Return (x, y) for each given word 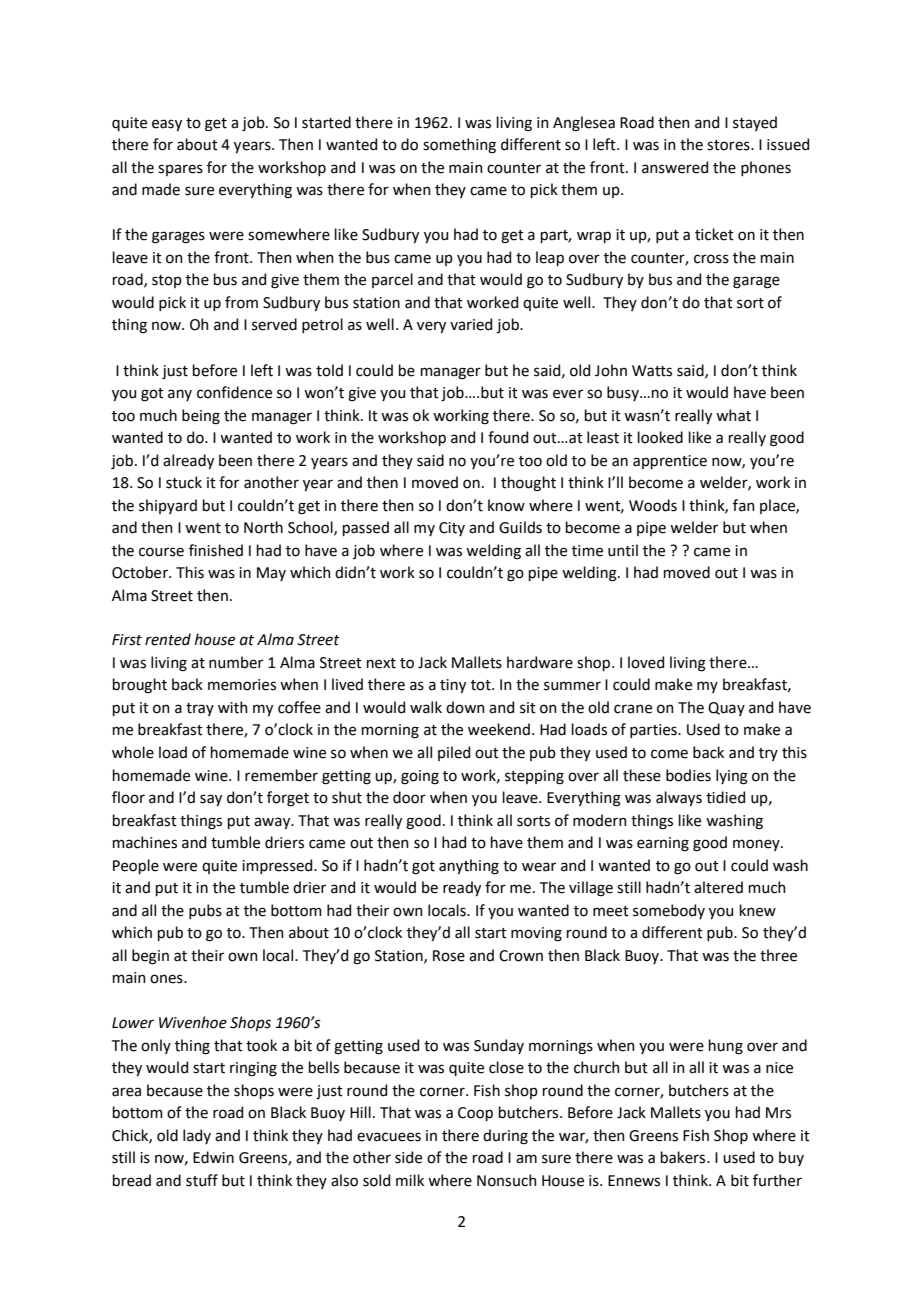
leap (550, 258)
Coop (475, 1114)
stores (729, 145)
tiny (453, 686)
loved (646, 662)
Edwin (213, 1157)
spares (180, 170)
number (236, 662)
